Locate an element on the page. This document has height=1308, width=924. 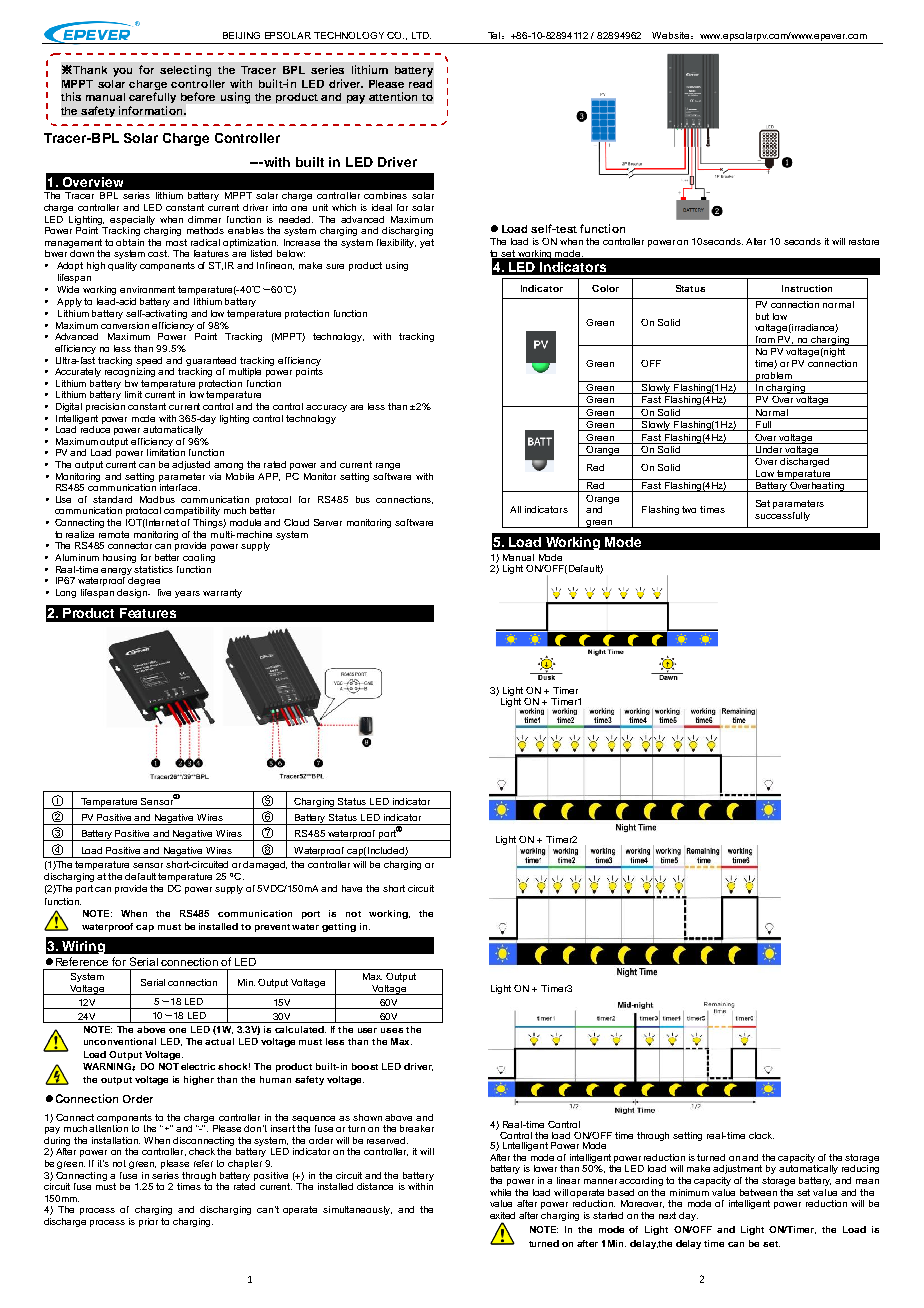
two is located at coordinates (689, 509).
